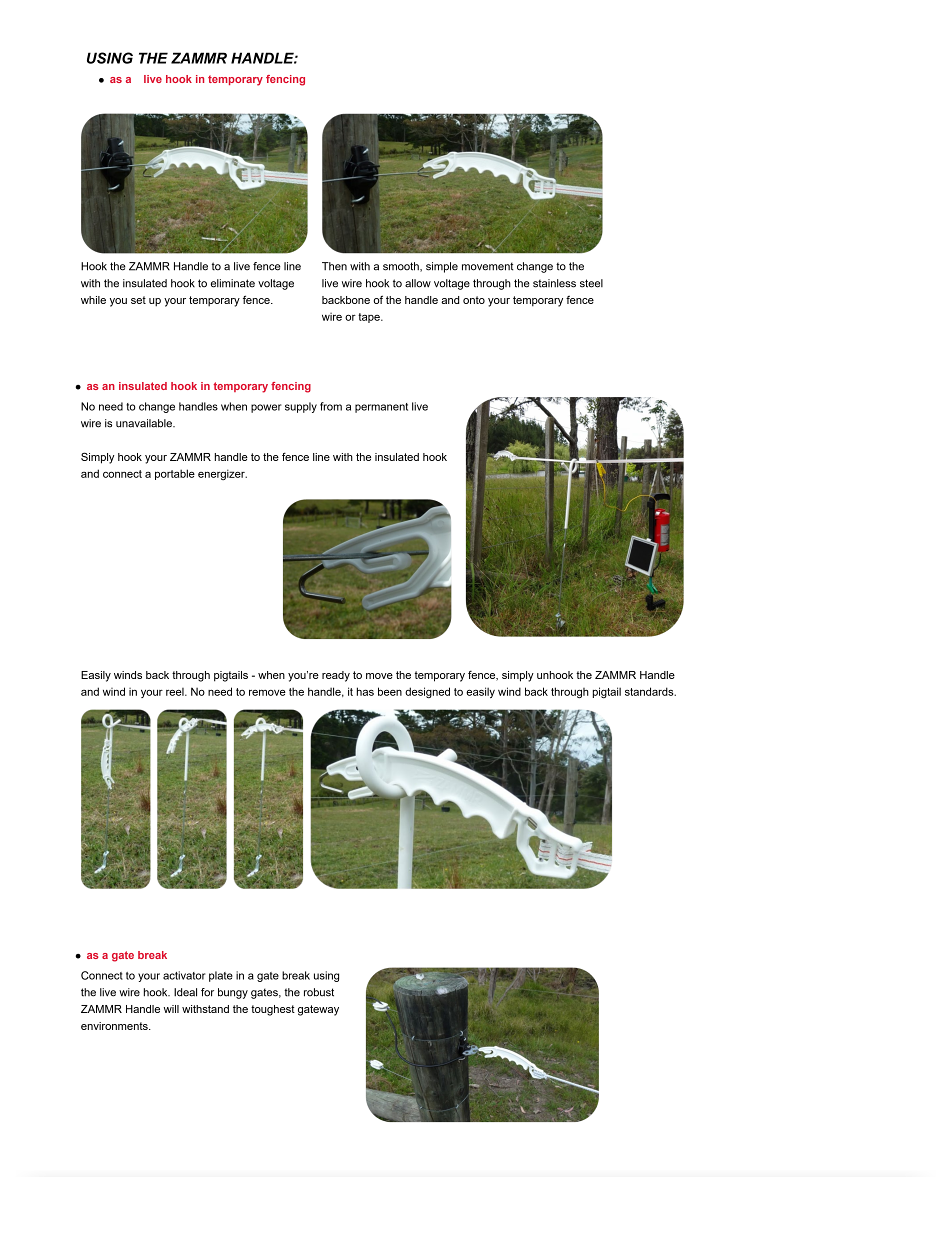 The width and height of the image is (952, 1233). Describe the element at coordinates (381, 408) in the image. I see `permanent` at that location.
